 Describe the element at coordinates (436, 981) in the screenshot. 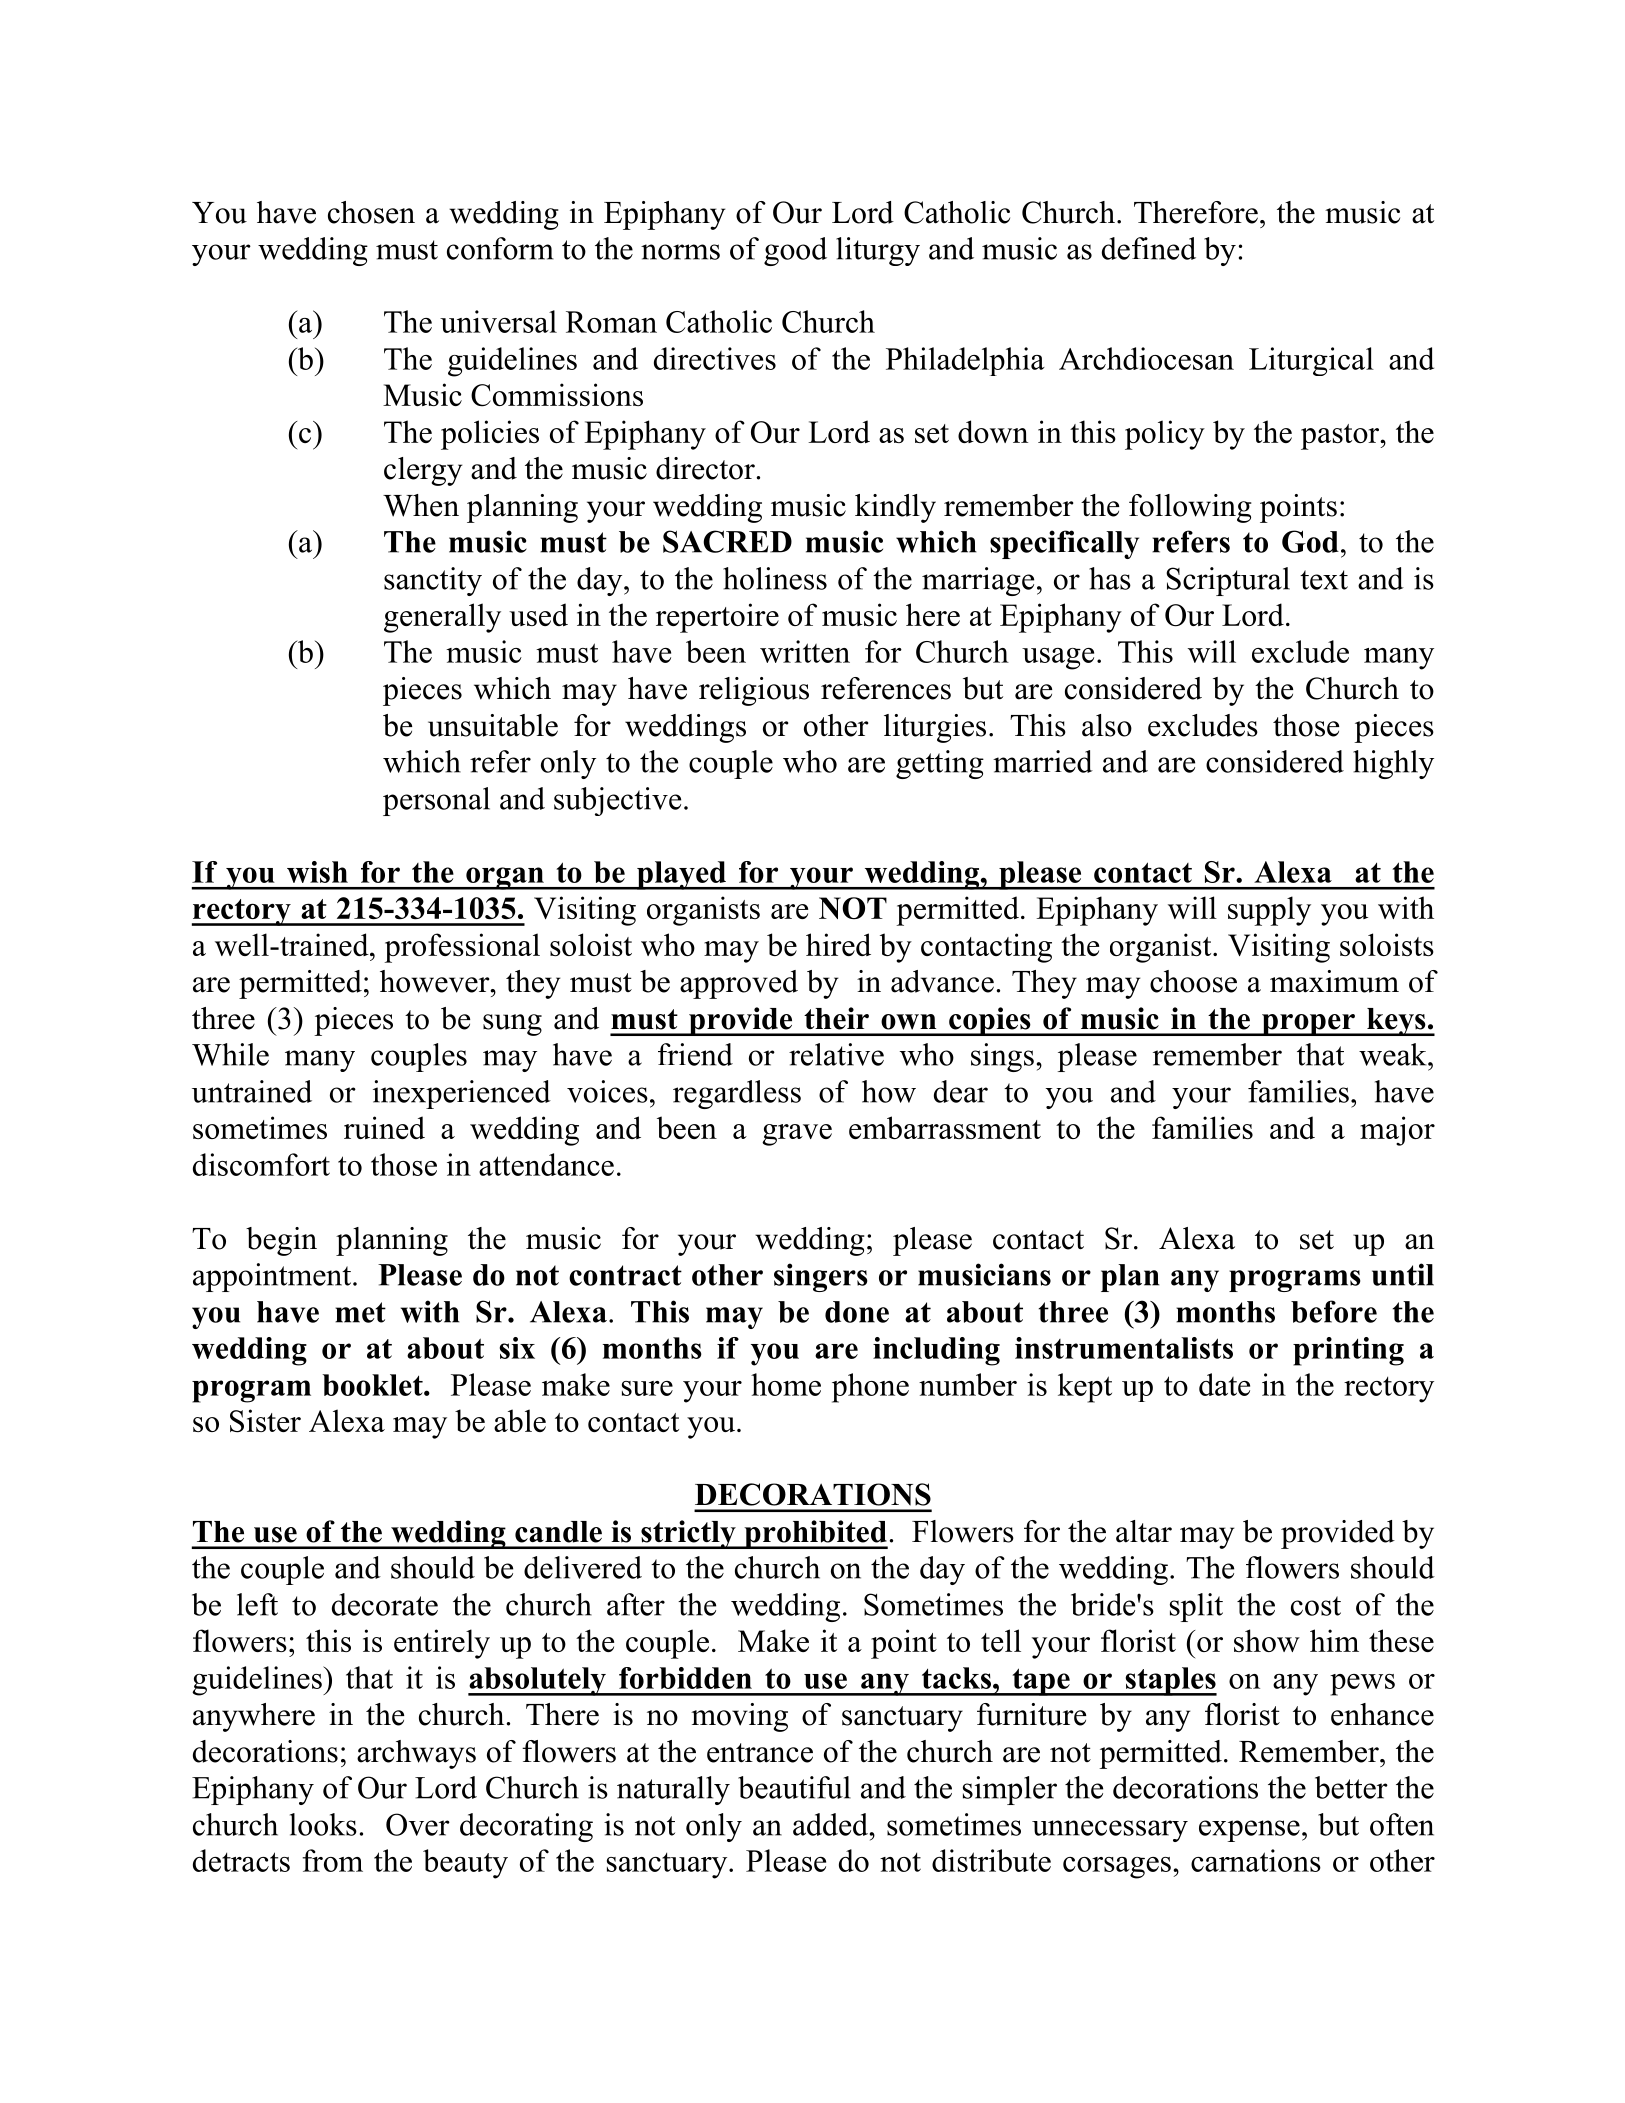

I see `however` at that location.
